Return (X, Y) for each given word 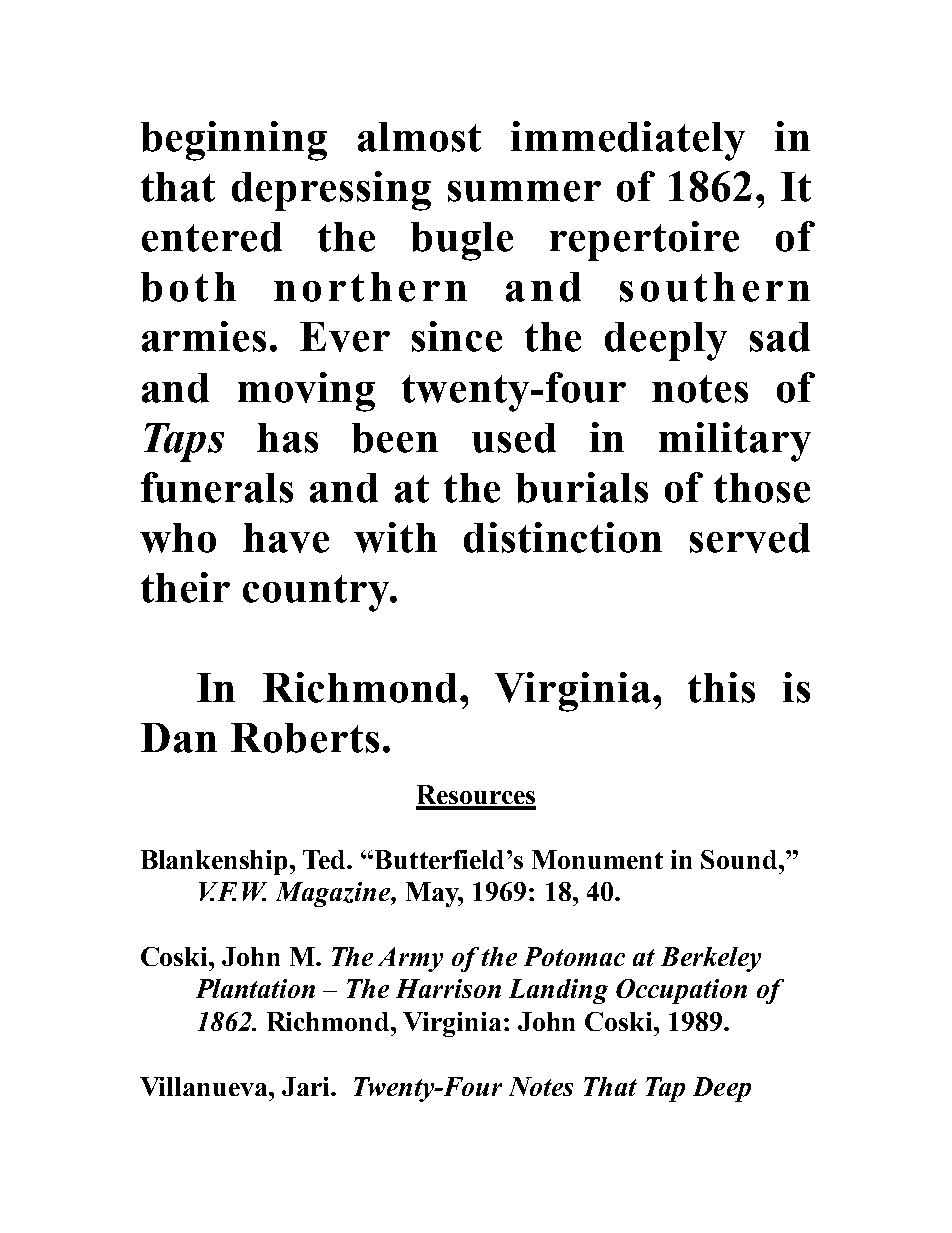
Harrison (448, 988)
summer (524, 191)
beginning (234, 141)
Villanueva (205, 1086)
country (317, 593)
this (721, 687)
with (395, 537)
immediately (628, 141)
